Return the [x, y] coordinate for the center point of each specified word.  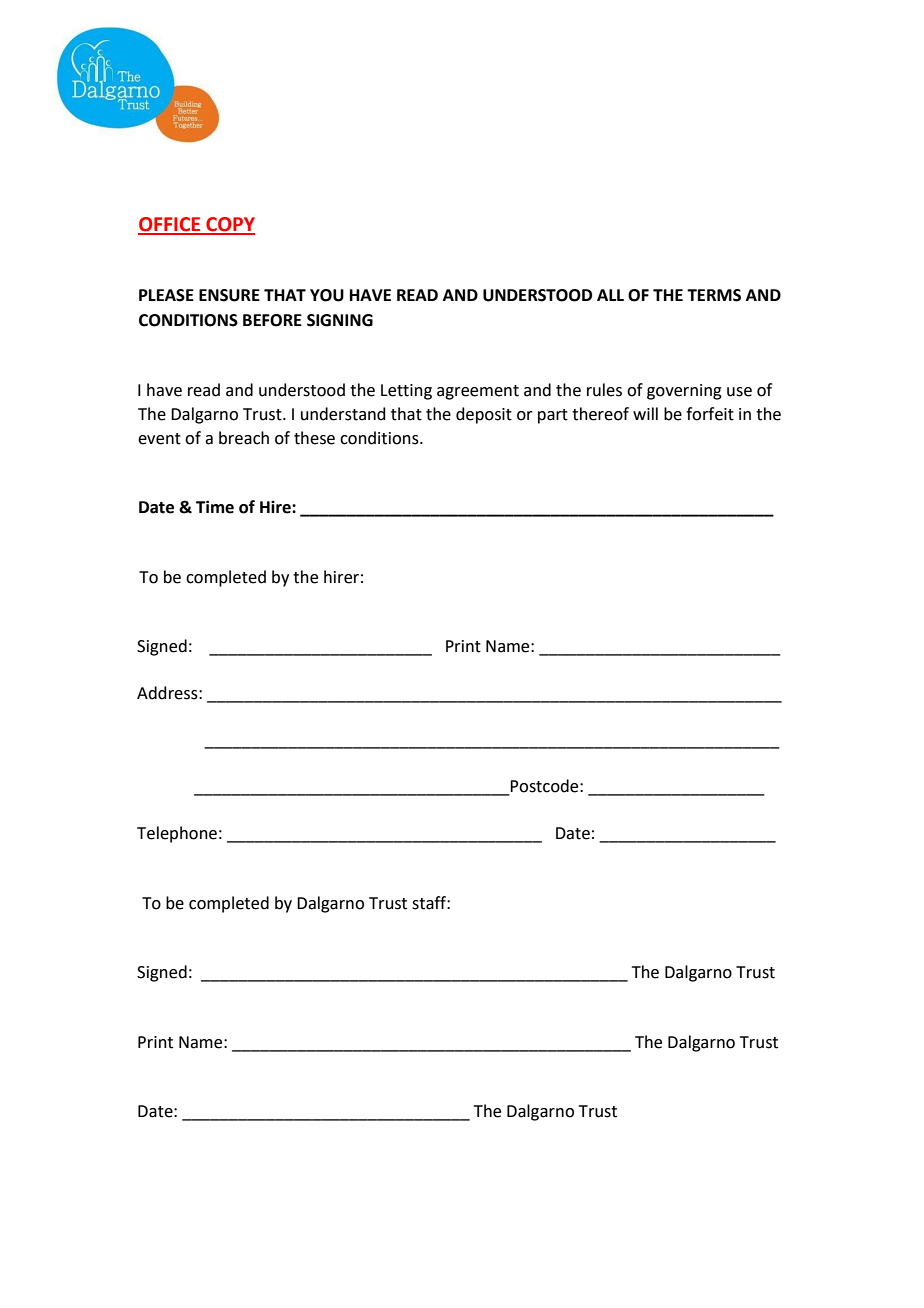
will [645, 413]
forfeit [710, 414]
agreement [478, 392]
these [314, 438]
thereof [600, 414]
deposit [484, 415]
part [553, 416]
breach [244, 438]
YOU [327, 295]
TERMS [714, 295]
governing [684, 392]
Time [215, 507]
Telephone [177, 834]
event [159, 439]
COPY [229, 225]
